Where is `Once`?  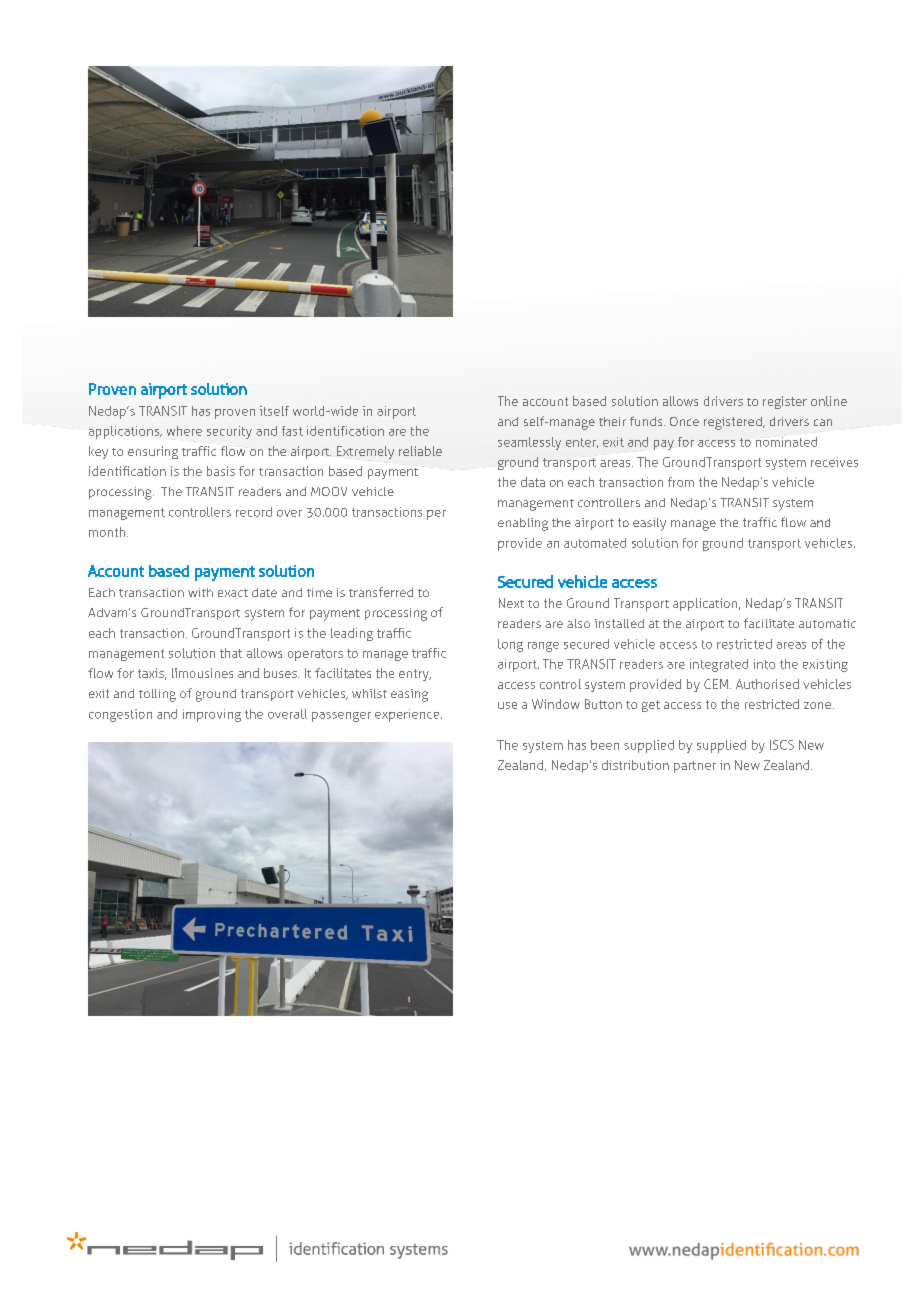 Once is located at coordinates (684, 421).
